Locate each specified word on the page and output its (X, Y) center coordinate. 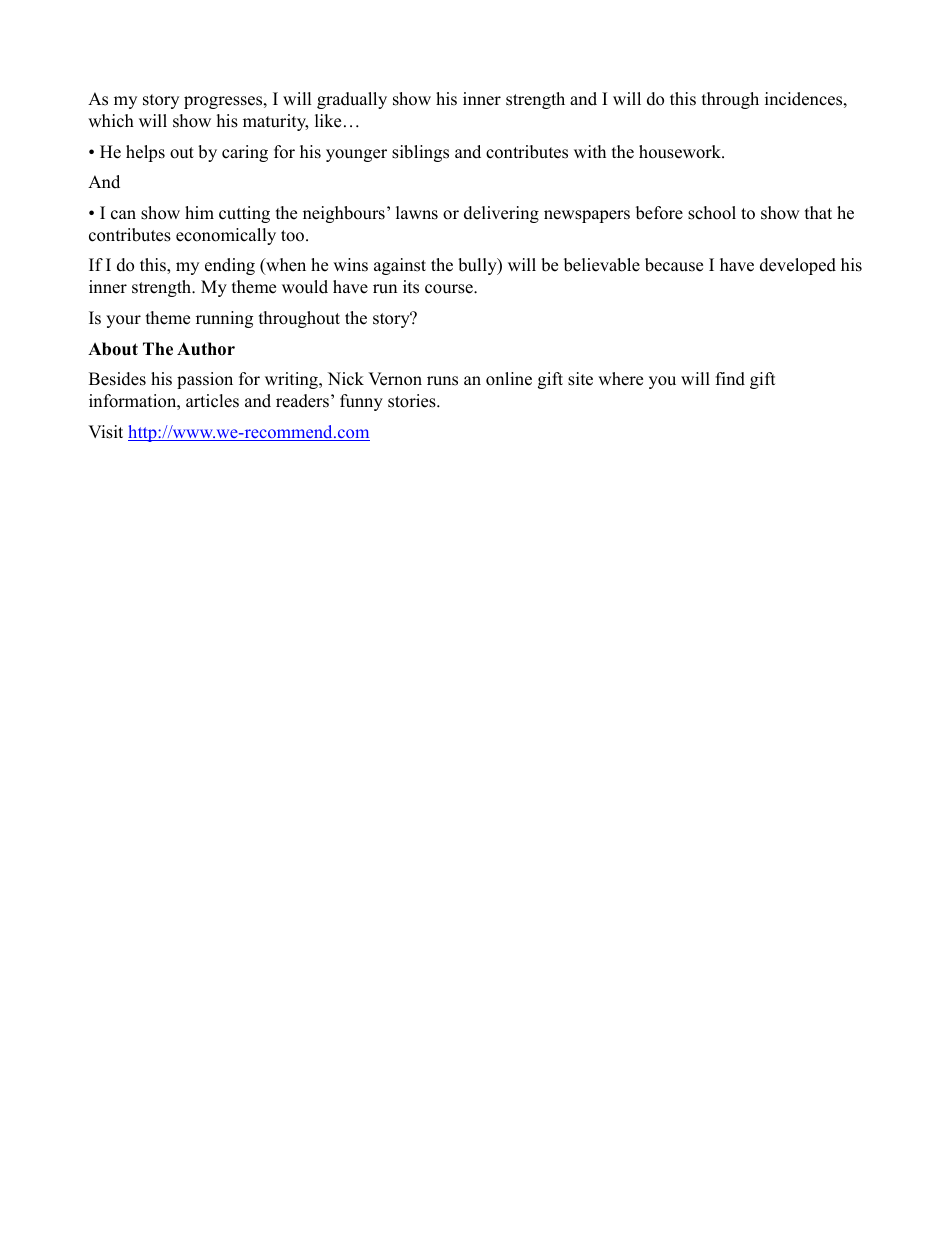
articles (212, 401)
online (509, 379)
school (712, 213)
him (199, 212)
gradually (352, 100)
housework (681, 152)
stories (413, 401)
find (730, 379)
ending (230, 266)
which (111, 121)
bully (478, 266)
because (674, 265)
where (620, 379)
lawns (417, 213)
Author (206, 349)
